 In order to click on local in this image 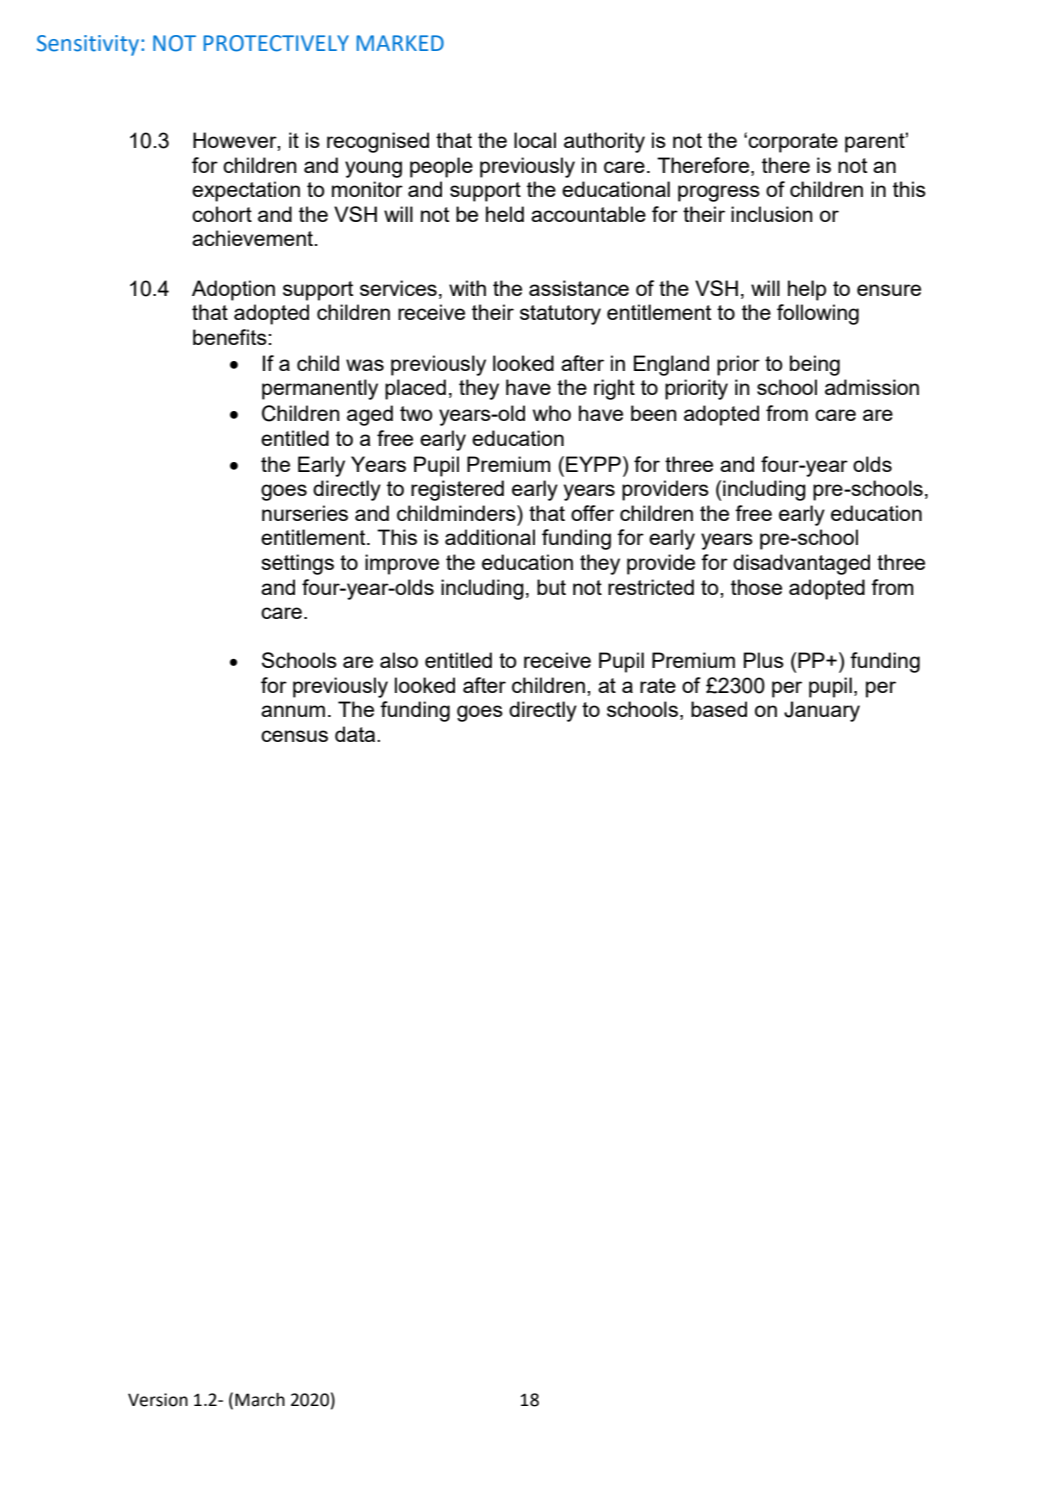, I will do `click(535, 140)`.
